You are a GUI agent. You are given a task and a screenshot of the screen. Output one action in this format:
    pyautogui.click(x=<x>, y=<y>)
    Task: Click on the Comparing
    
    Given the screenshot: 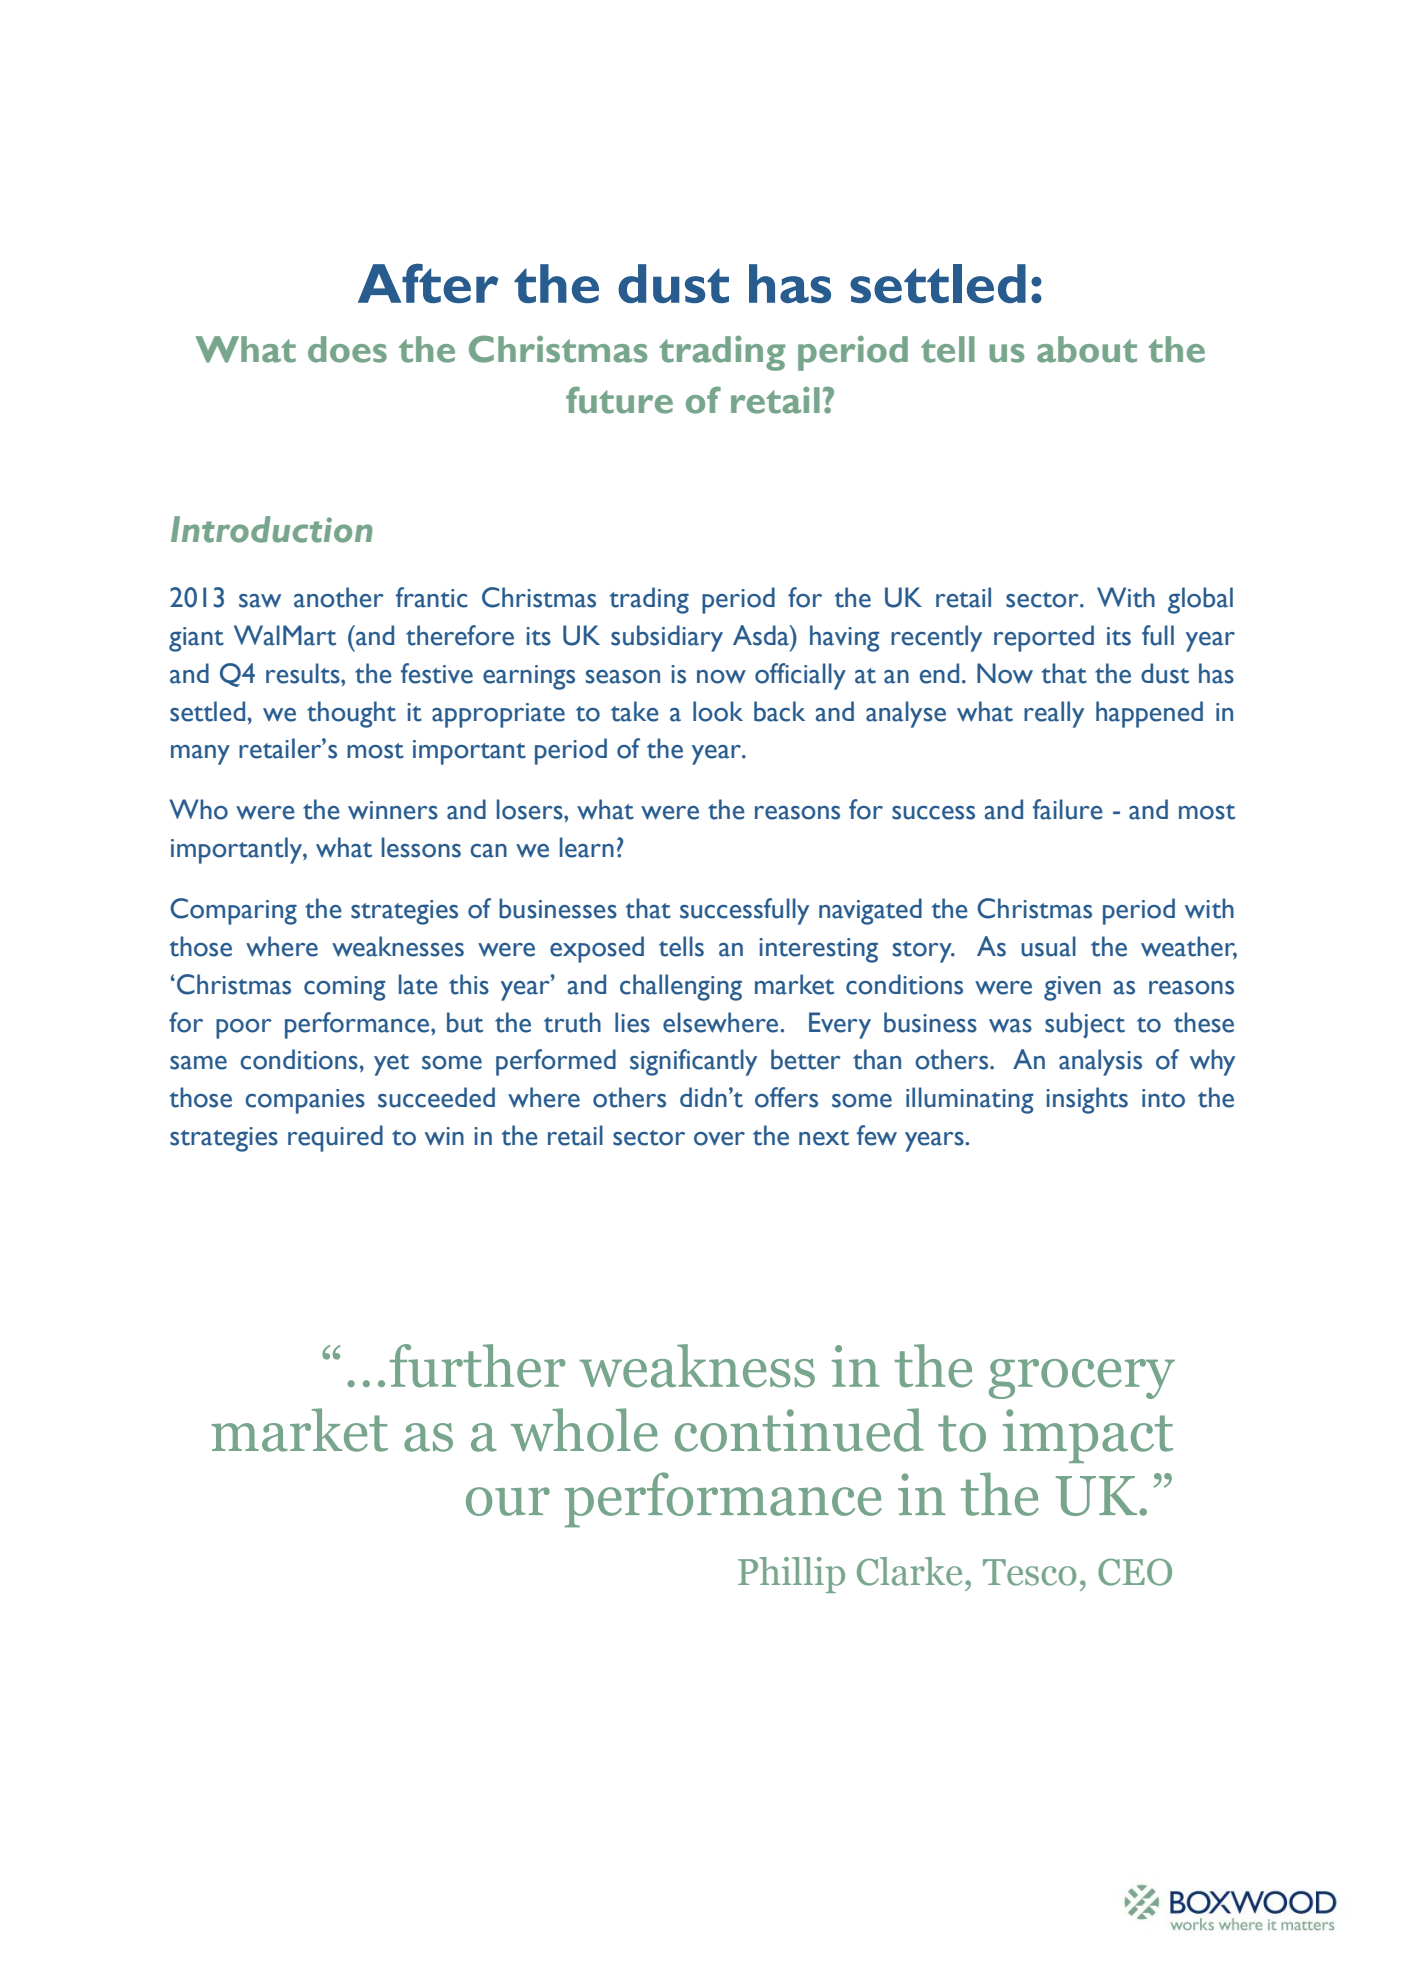 What is the action you would take?
    pyautogui.click(x=233, y=911)
